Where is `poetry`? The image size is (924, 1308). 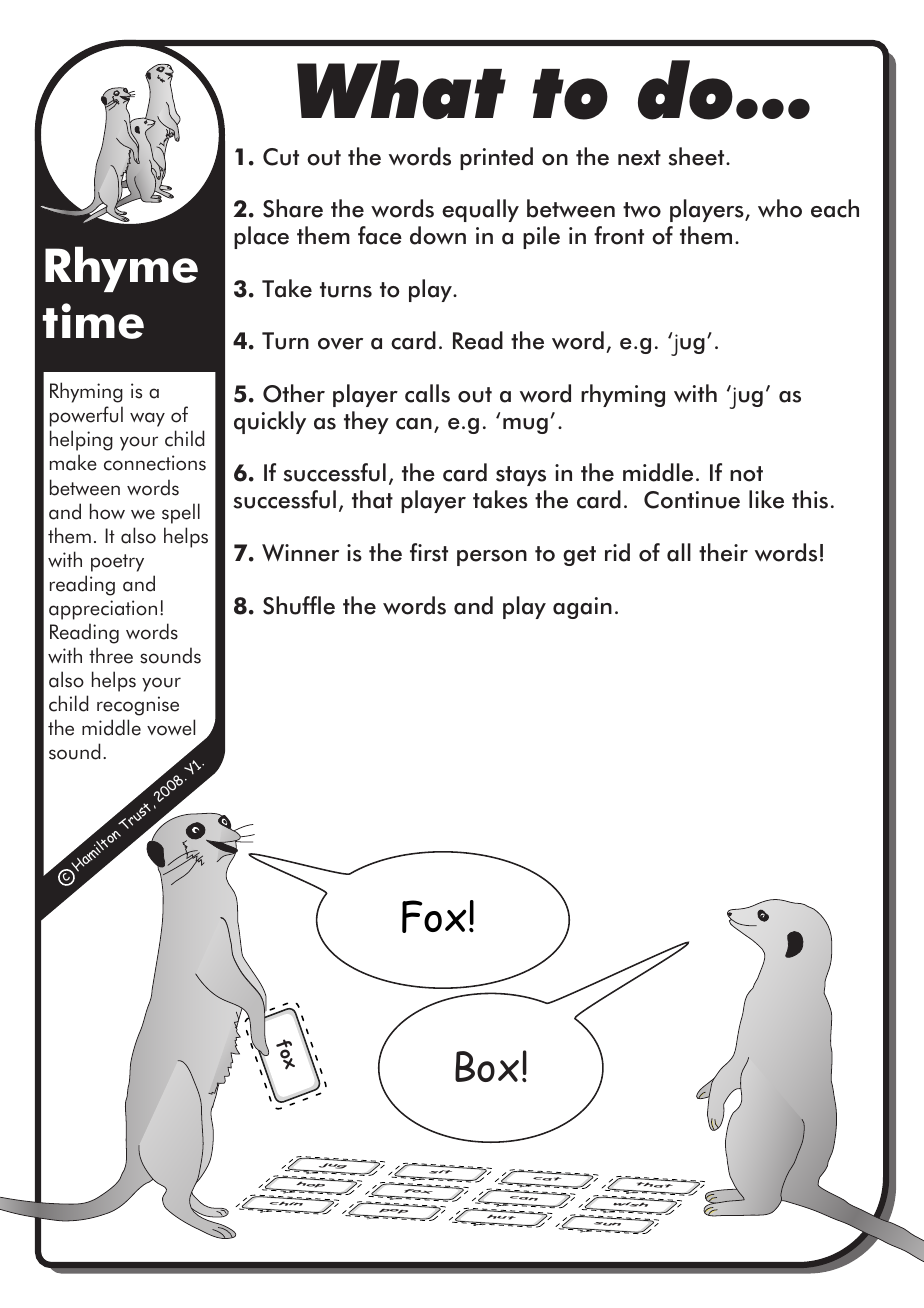 poetry is located at coordinates (117, 563).
